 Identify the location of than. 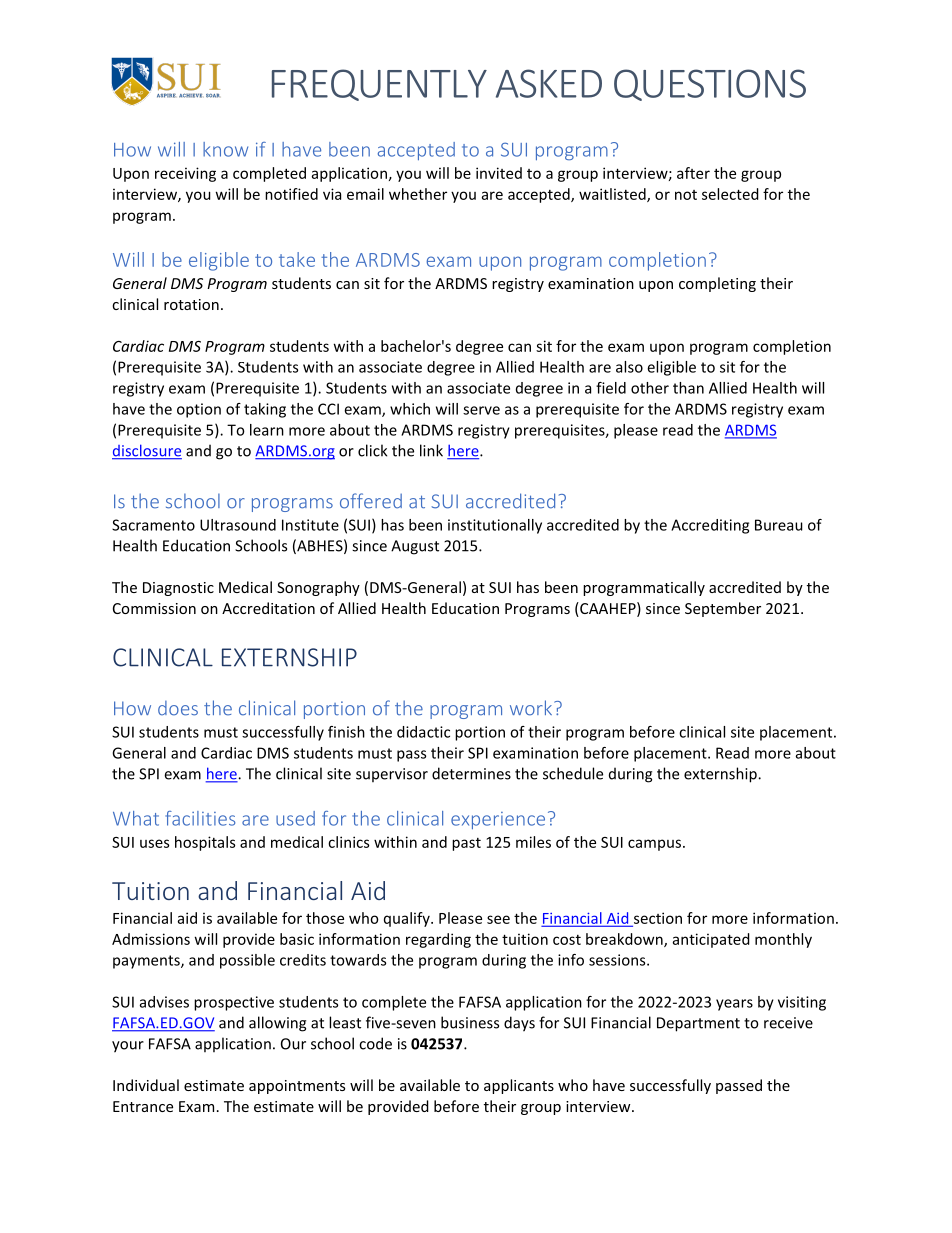
(688, 388).
